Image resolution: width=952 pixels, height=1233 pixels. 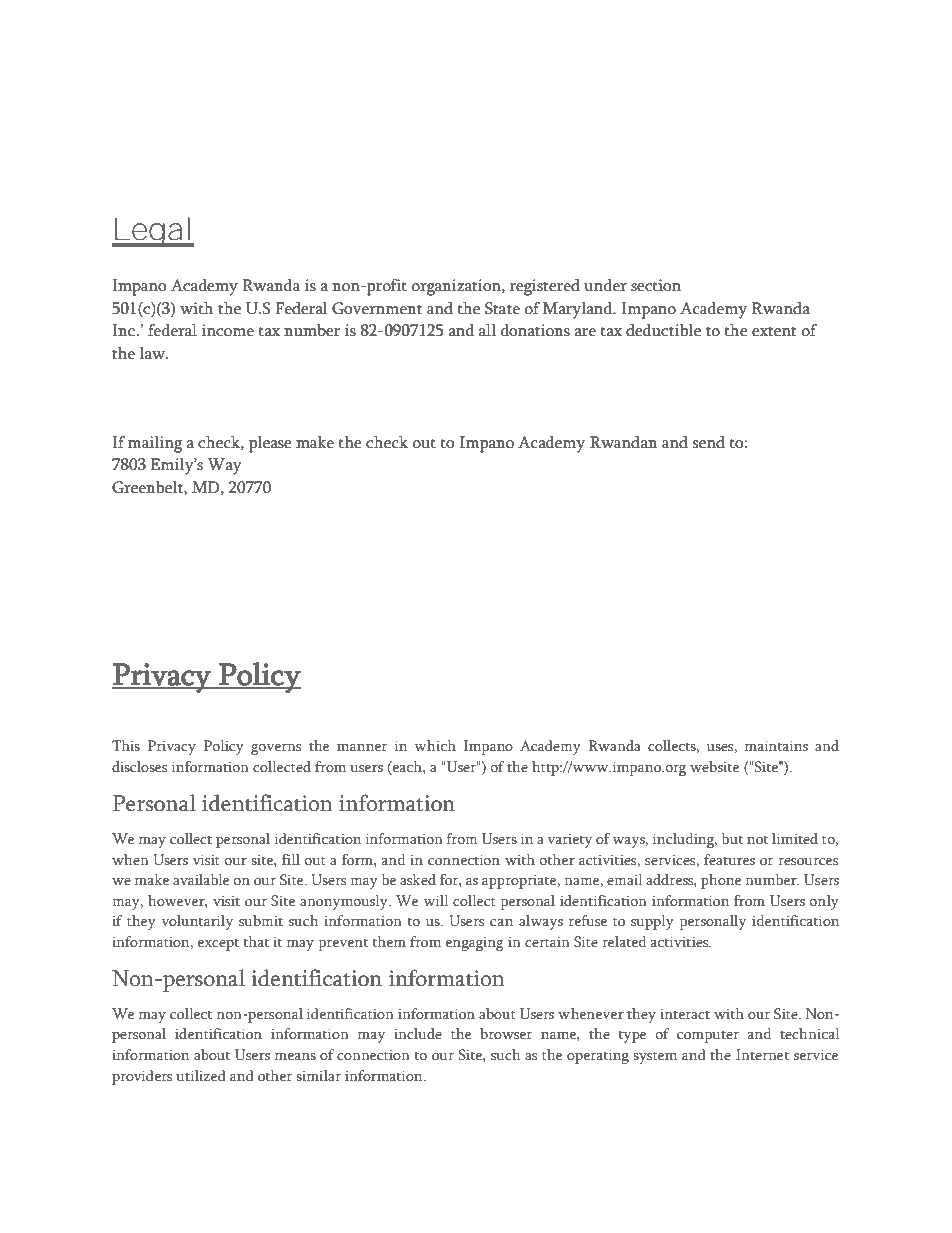 I want to click on browser, so click(x=506, y=1033).
